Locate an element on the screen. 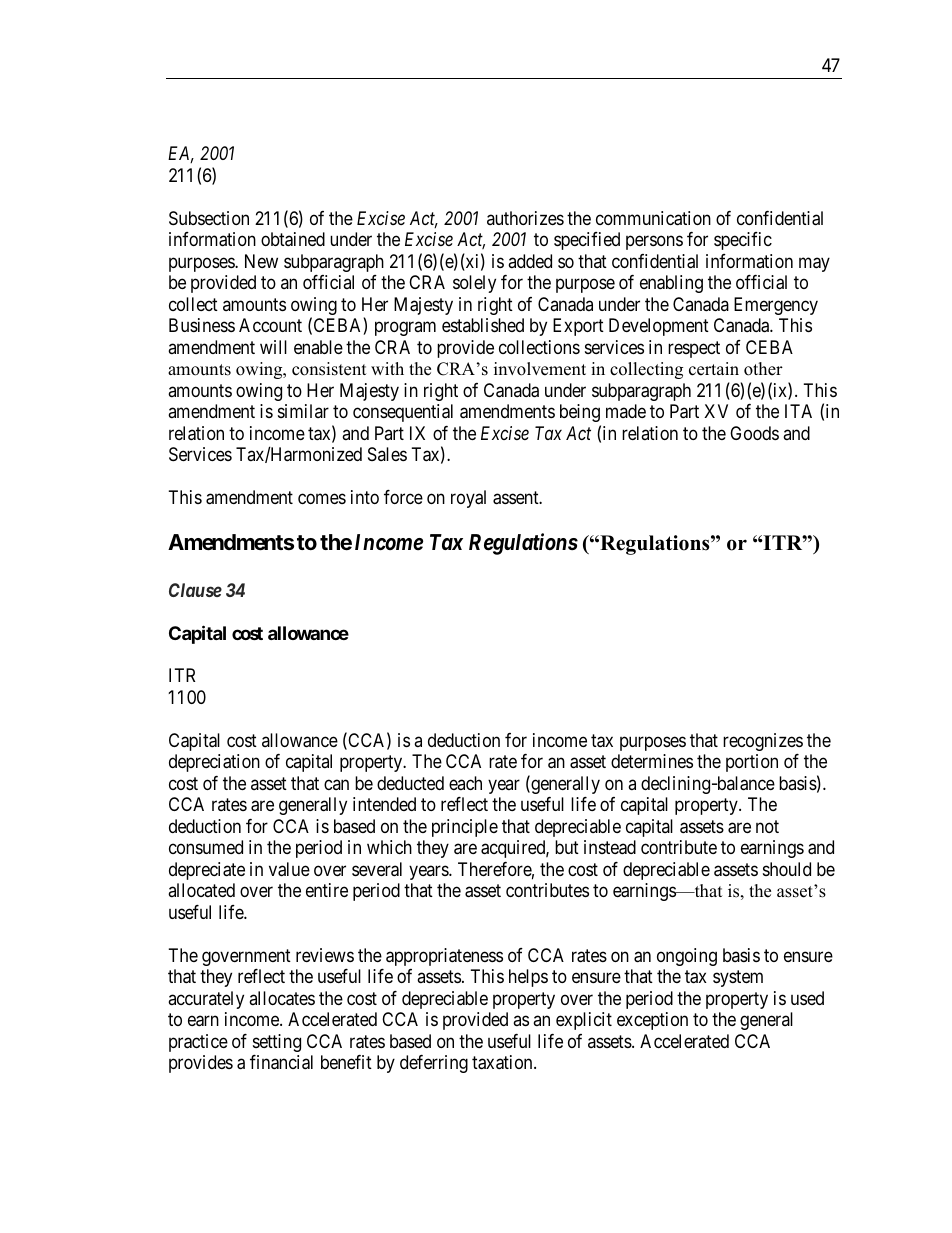 This screenshot has height=1233, width=952. taxation is located at coordinates (503, 1062).
